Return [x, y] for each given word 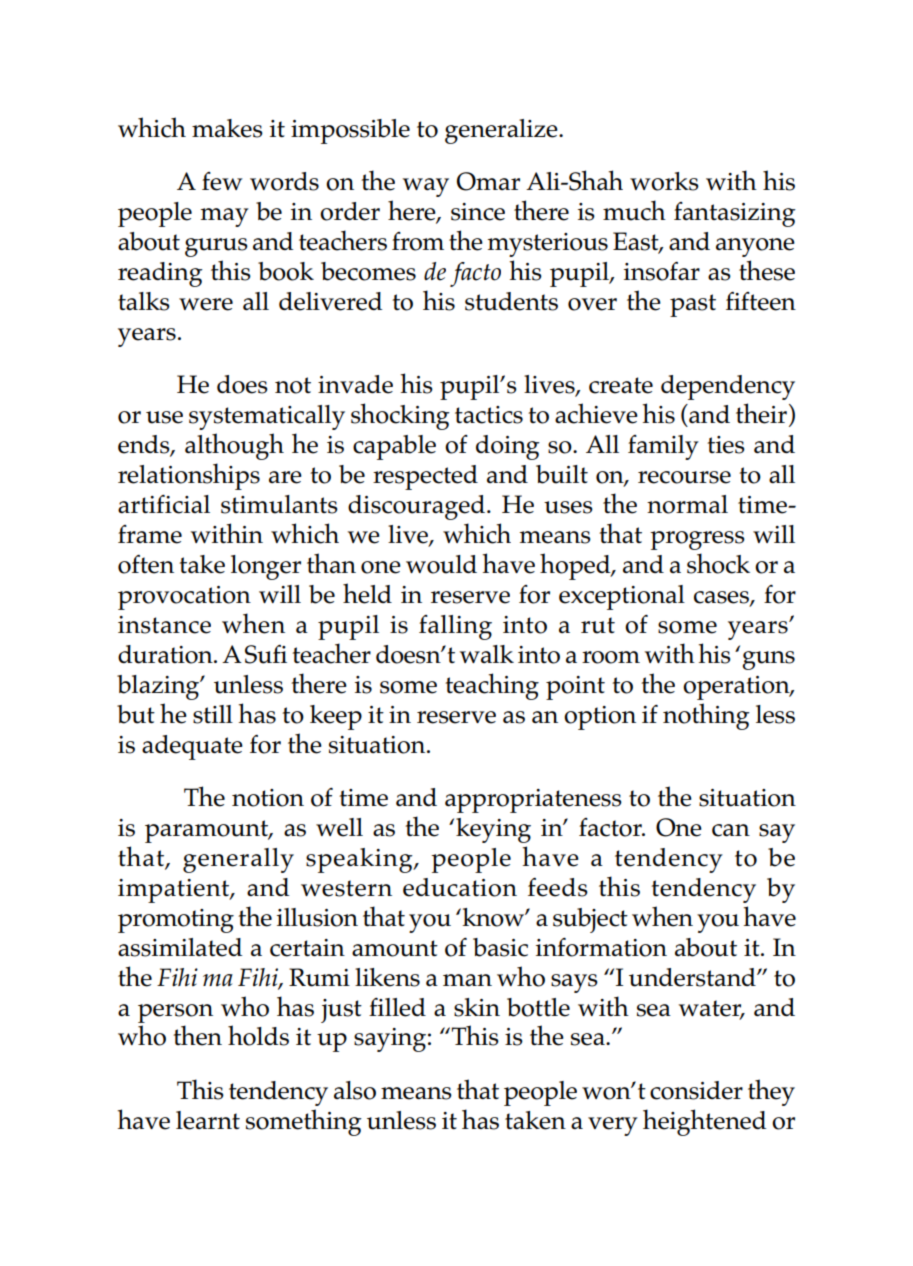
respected [425, 477]
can [731, 830]
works [664, 181]
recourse [684, 477]
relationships [189, 476]
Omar [488, 181]
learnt [208, 1120]
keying [493, 830]
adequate [192, 747]
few [222, 181]
